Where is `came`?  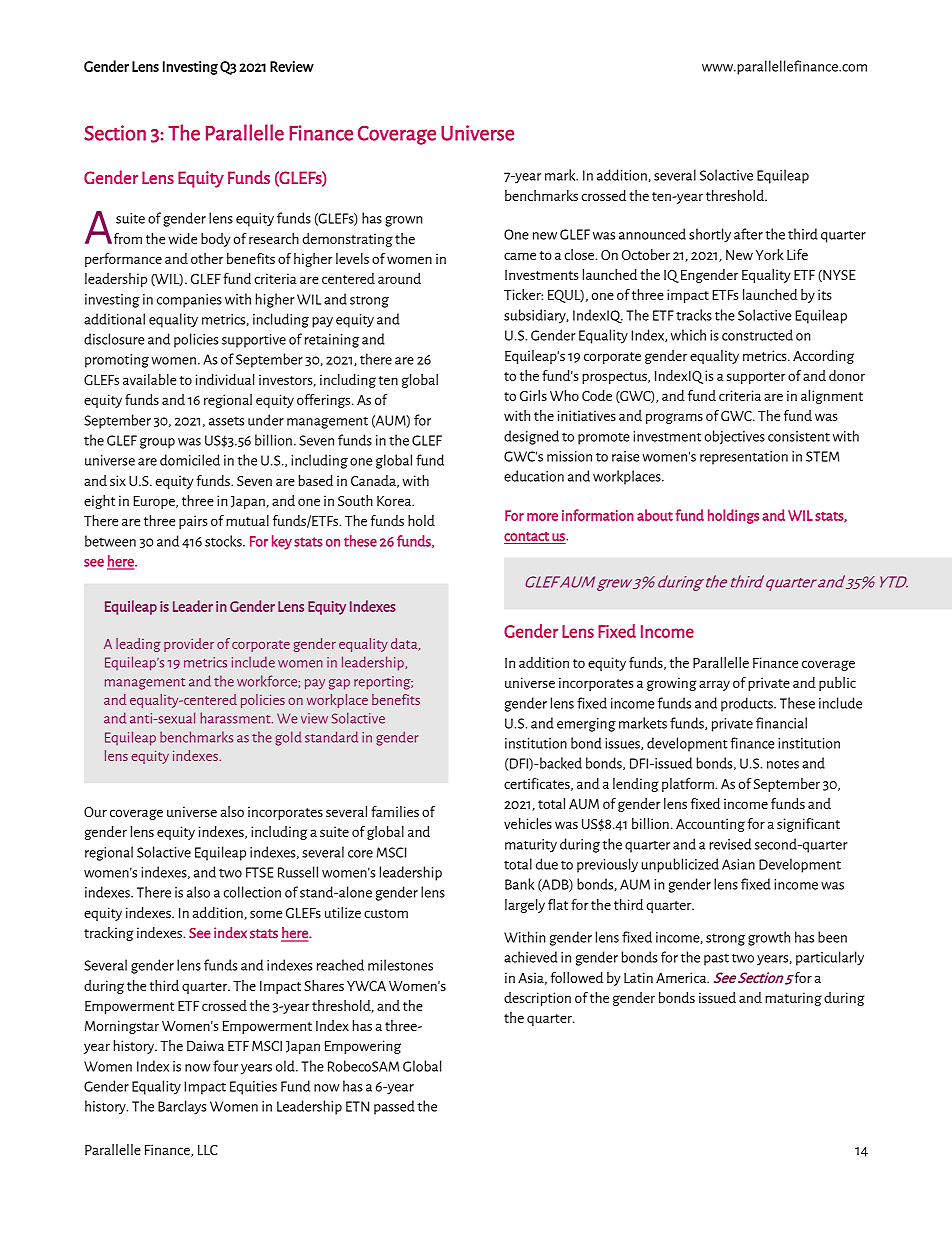 came is located at coordinates (520, 256).
